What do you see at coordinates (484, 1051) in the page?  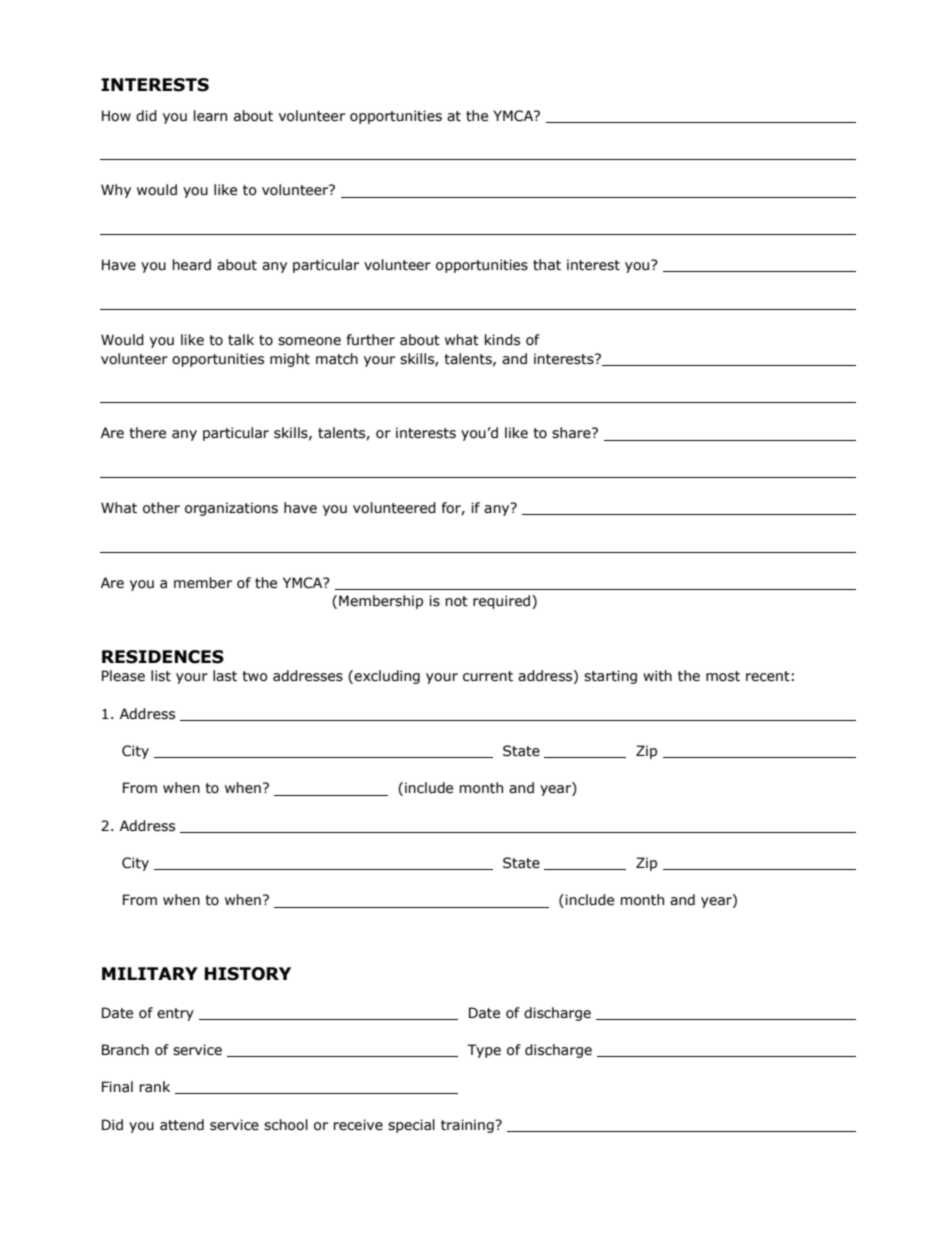 I see `Type` at bounding box center [484, 1051].
